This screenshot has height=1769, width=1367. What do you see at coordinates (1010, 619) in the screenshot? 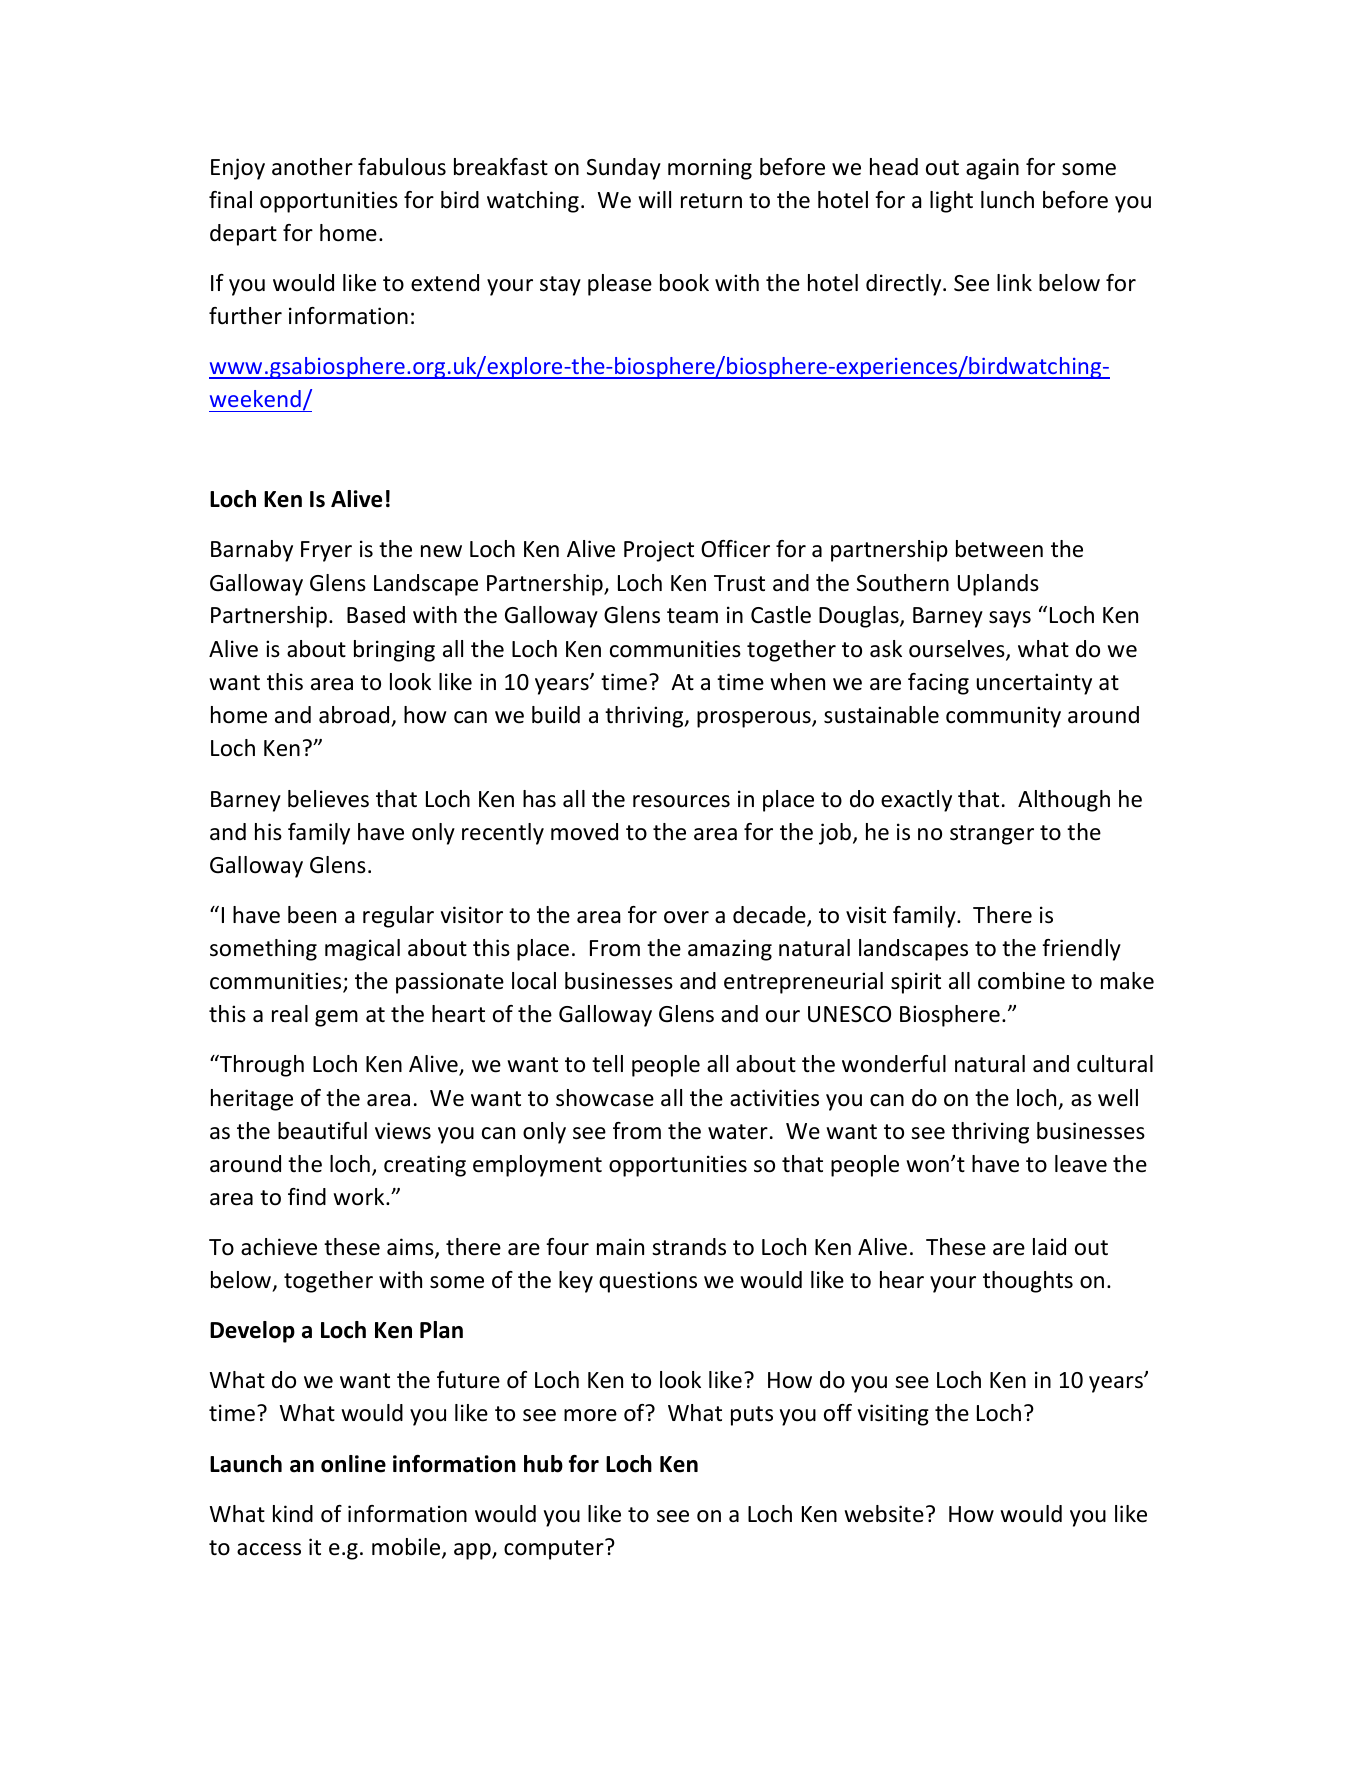
I see `says` at bounding box center [1010, 619].
